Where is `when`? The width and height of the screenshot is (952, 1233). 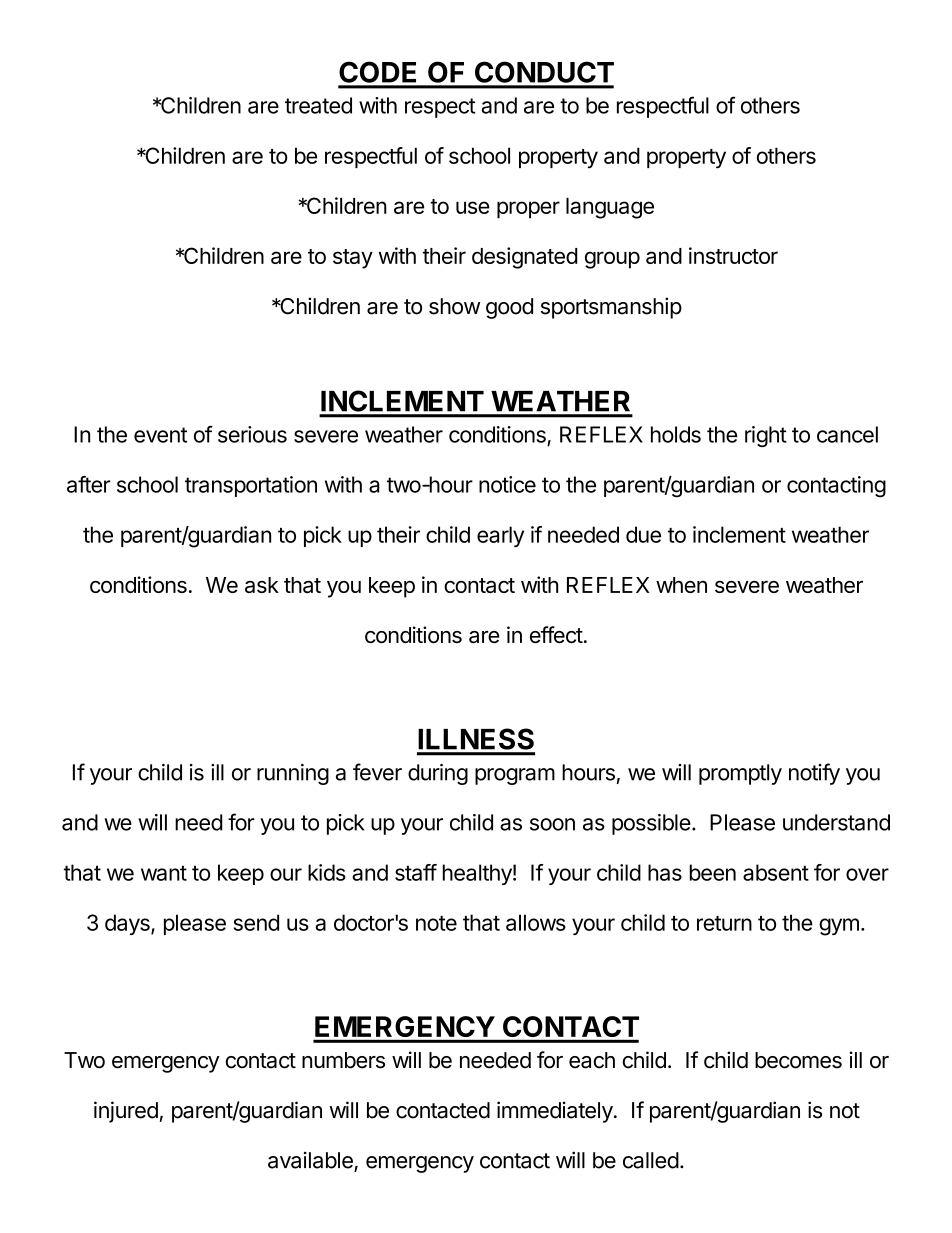 when is located at coordinates (681, 585).
